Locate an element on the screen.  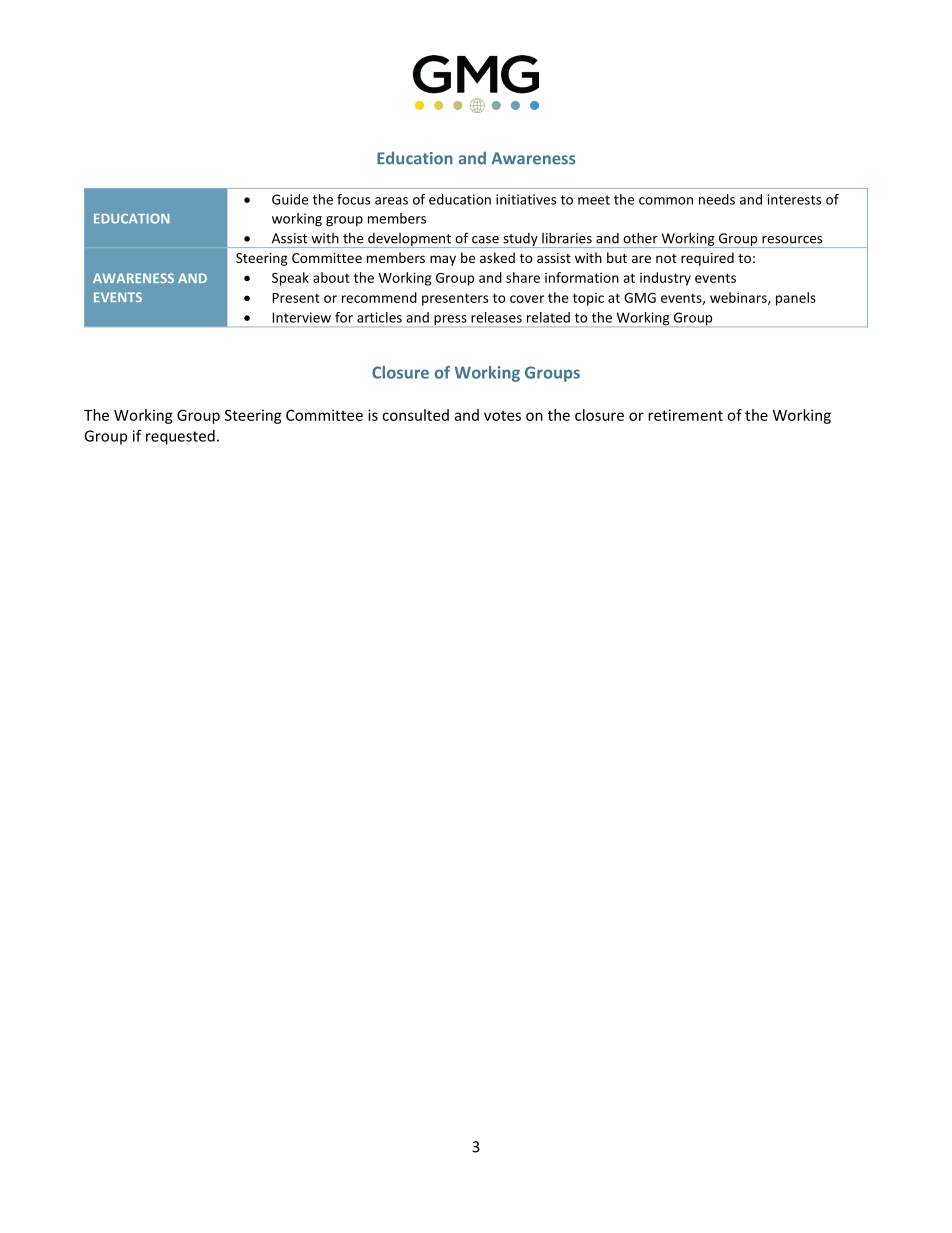
needs is located at coordinates (717, 199).
